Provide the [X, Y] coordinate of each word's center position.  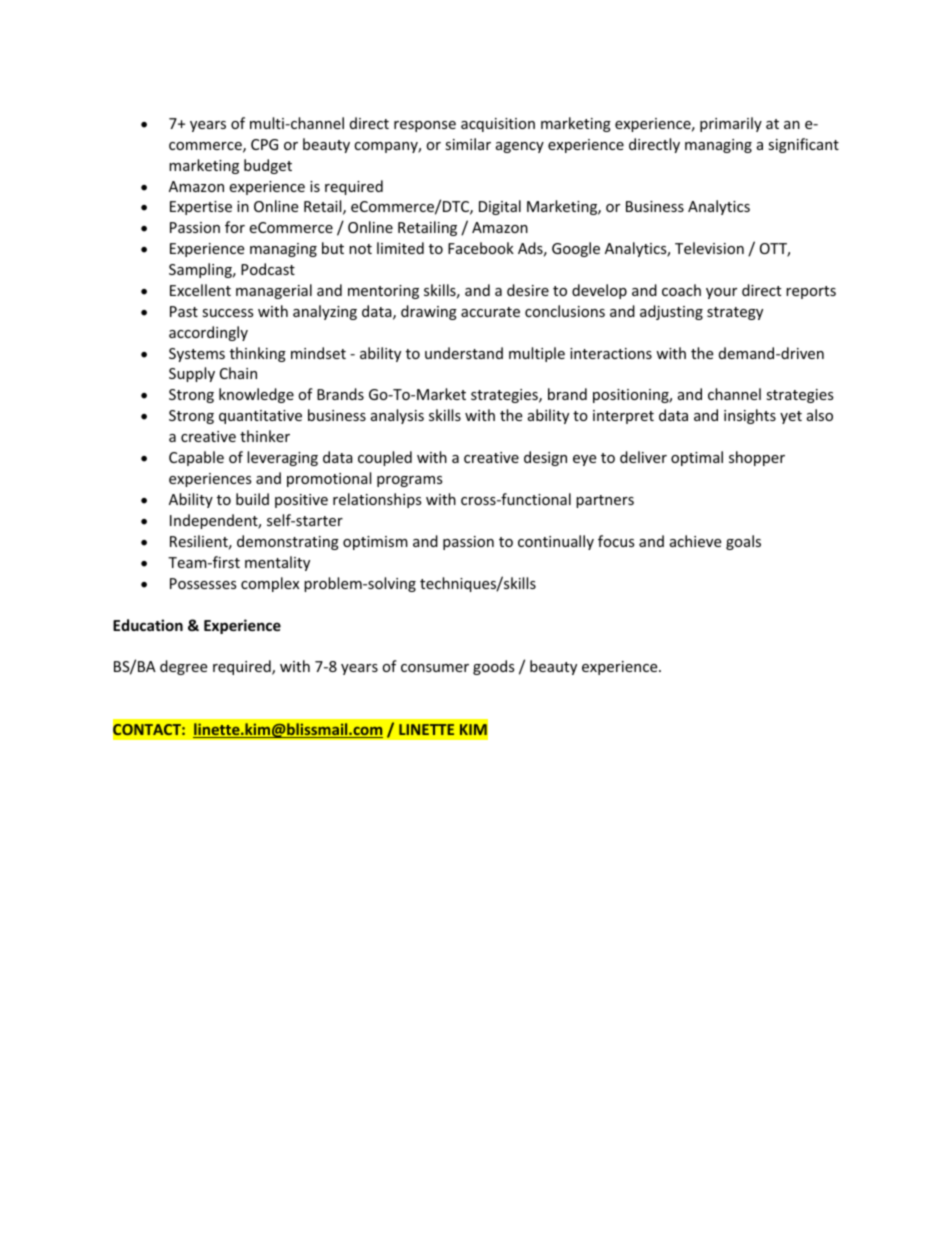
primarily [731, 124]
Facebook [481, 248]
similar [468, 144]
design [545, 458]
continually [556, 542]
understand [464, 353]
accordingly [208, 333]
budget [268, 166]
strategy [735, 313]
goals [743, 542]
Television [709, 248]
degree [183, 667]
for [235, 227]
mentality [277, 563]
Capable [196, 458]
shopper [757, 458]
